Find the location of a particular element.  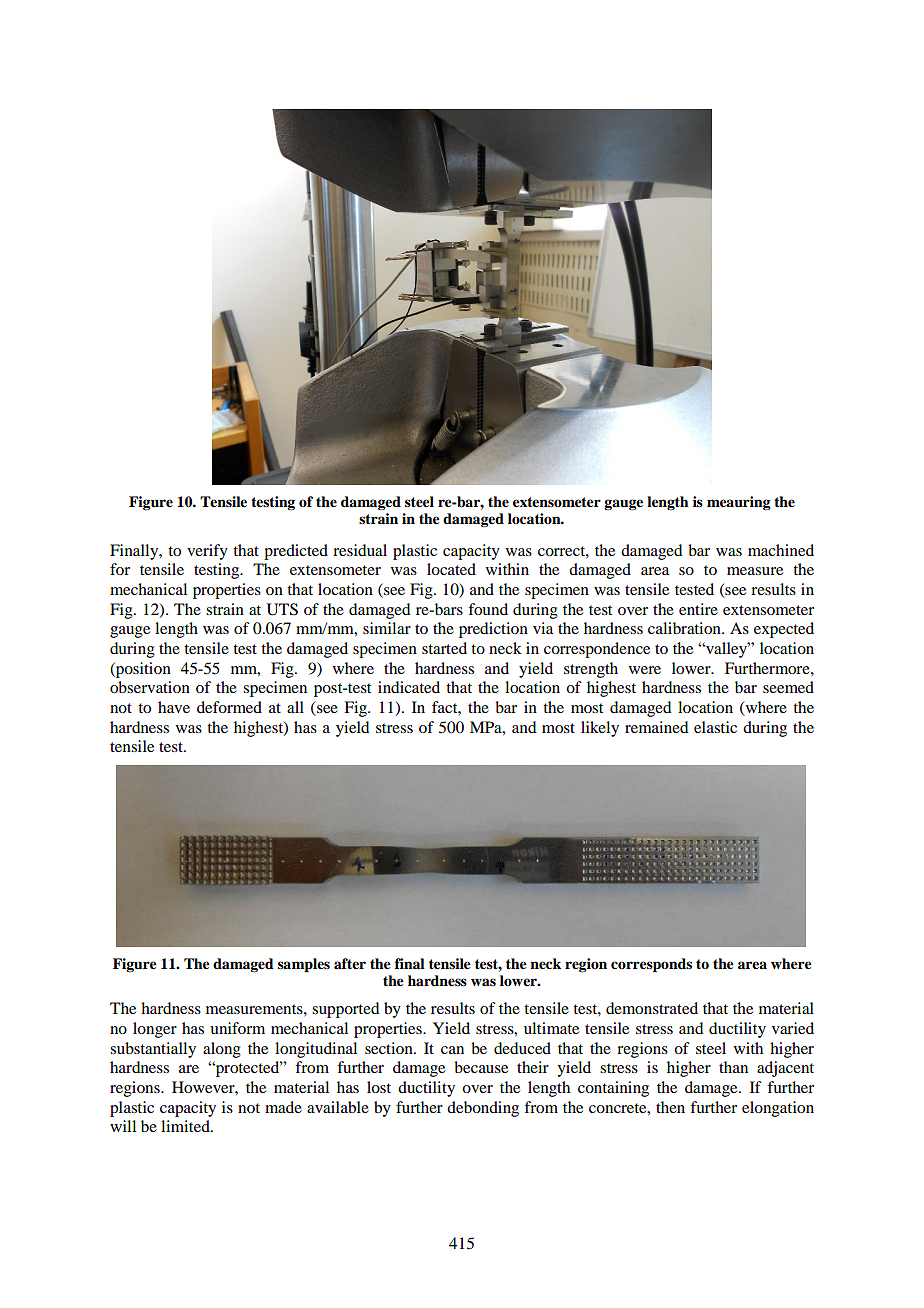

then is located at coordinates (670, 1107).
